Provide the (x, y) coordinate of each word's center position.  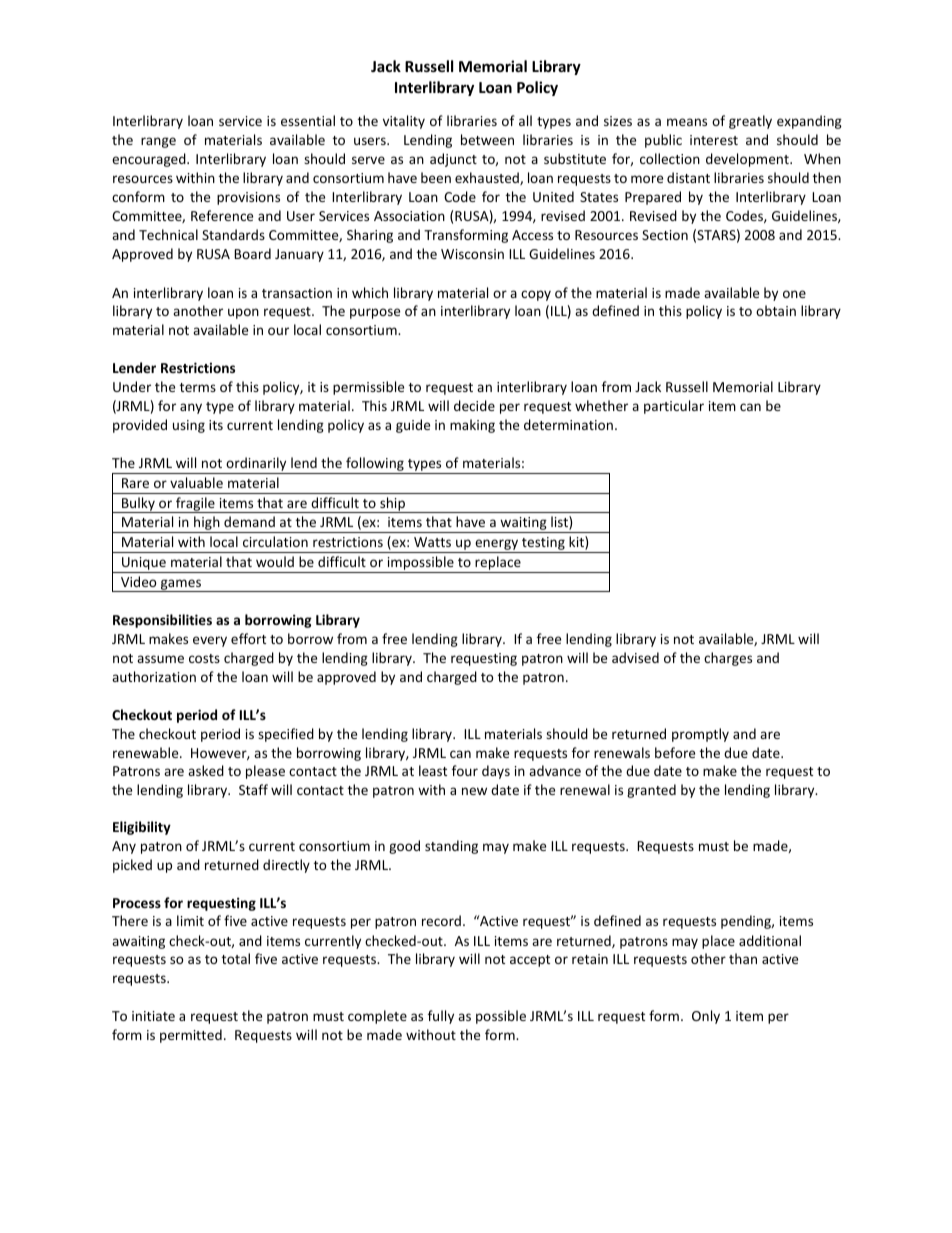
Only (706, 1017)
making (472, 426)
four (465, 770)
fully (441, 1017)
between (487, 139)
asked (206, 770)
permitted (191, 1036)
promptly (700, 735)
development (748, 160)
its (216, 425)
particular (674, 407)
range (158, 142)
